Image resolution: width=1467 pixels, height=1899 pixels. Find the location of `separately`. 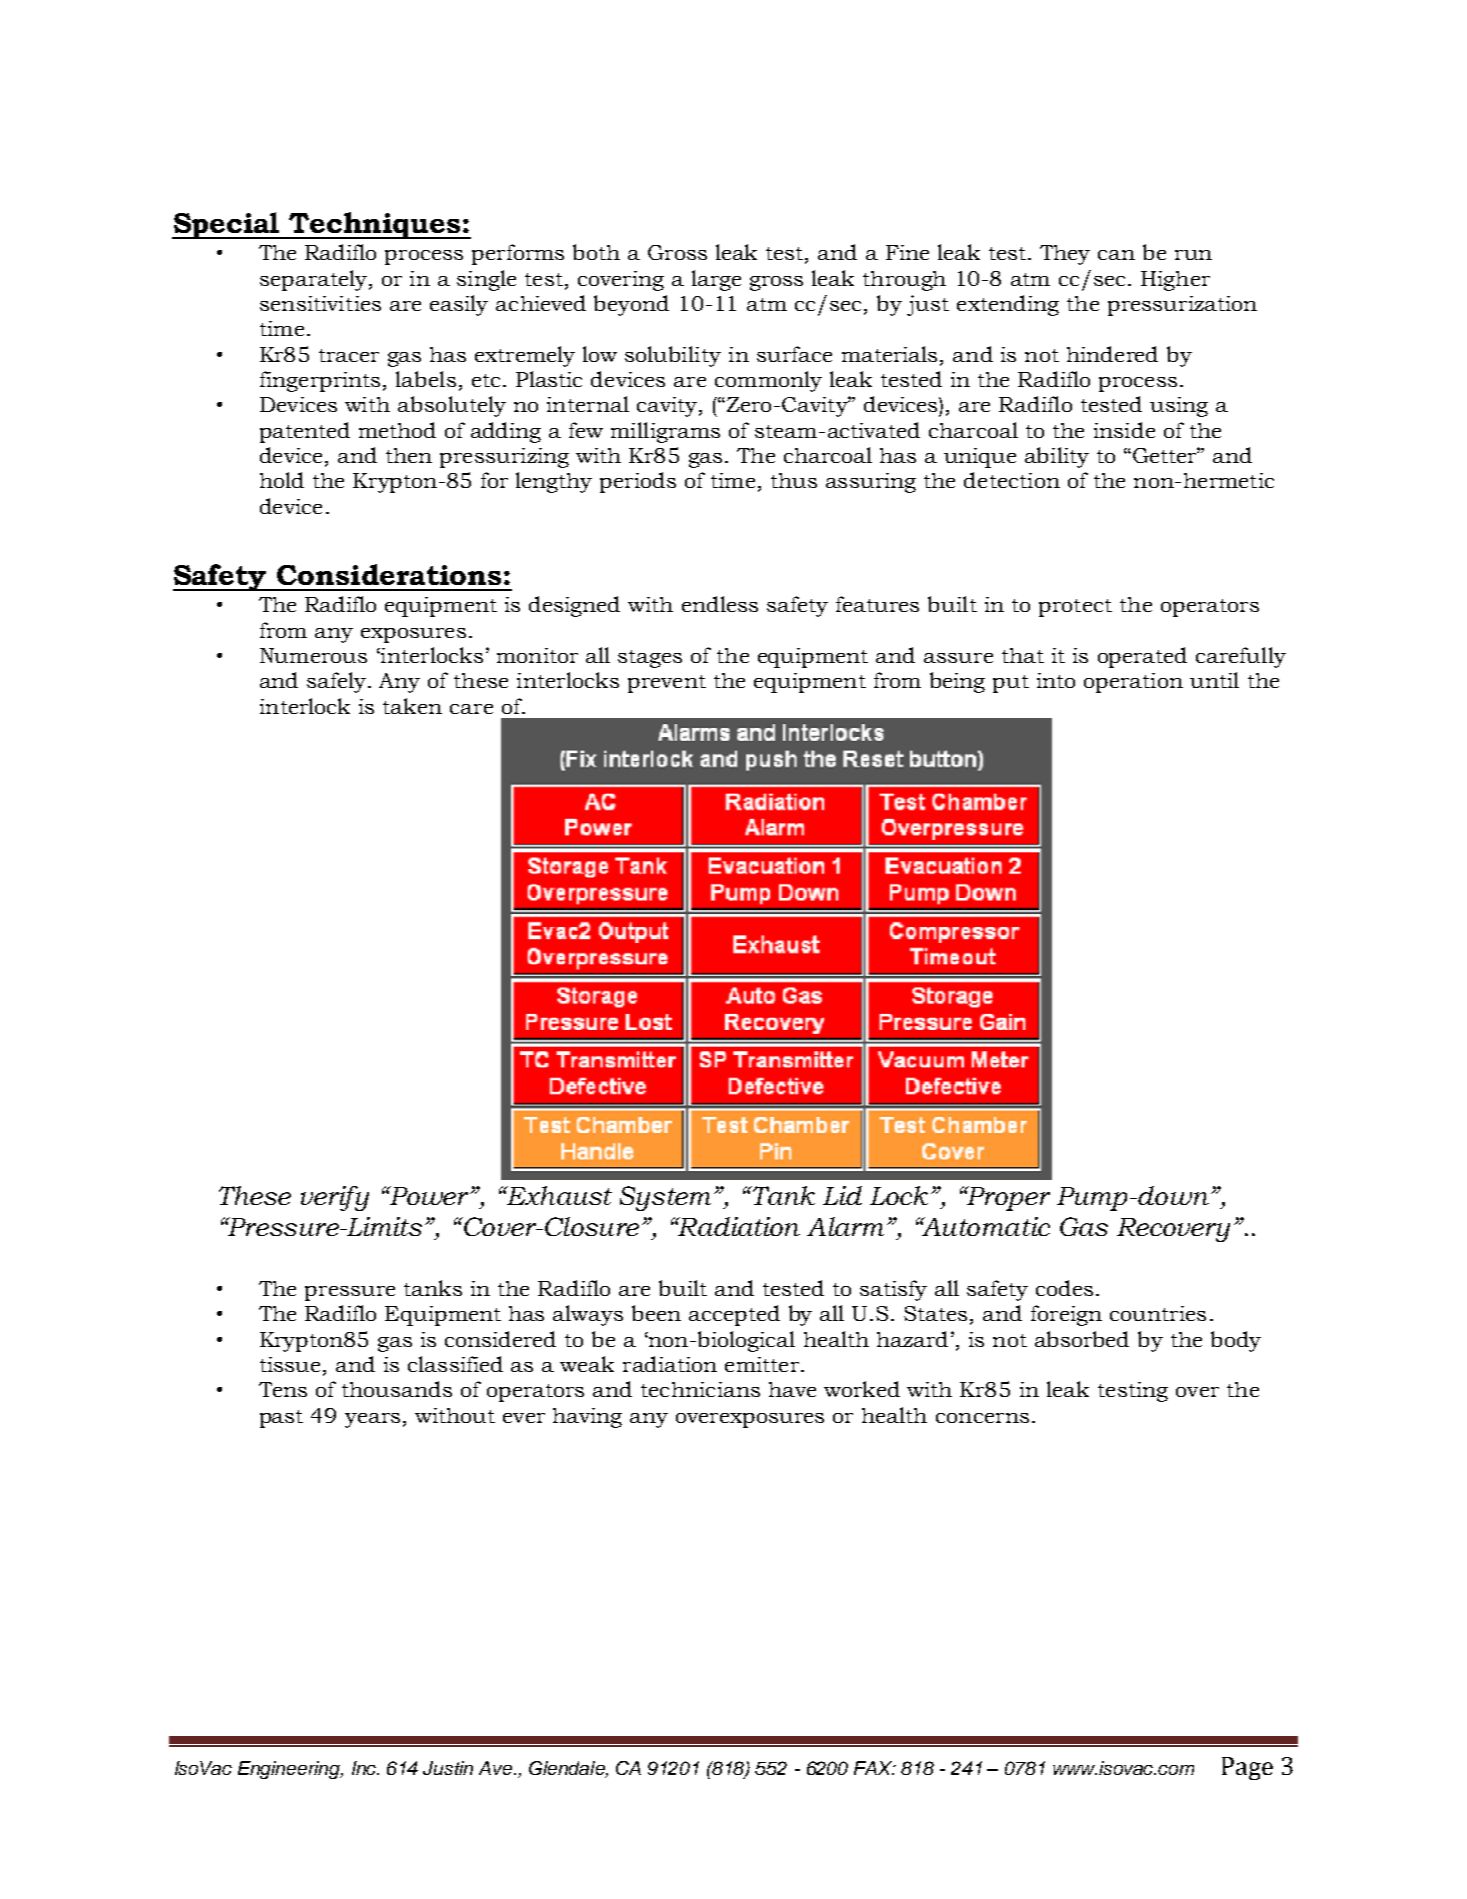

separately is located at coordinates (313, 280).
